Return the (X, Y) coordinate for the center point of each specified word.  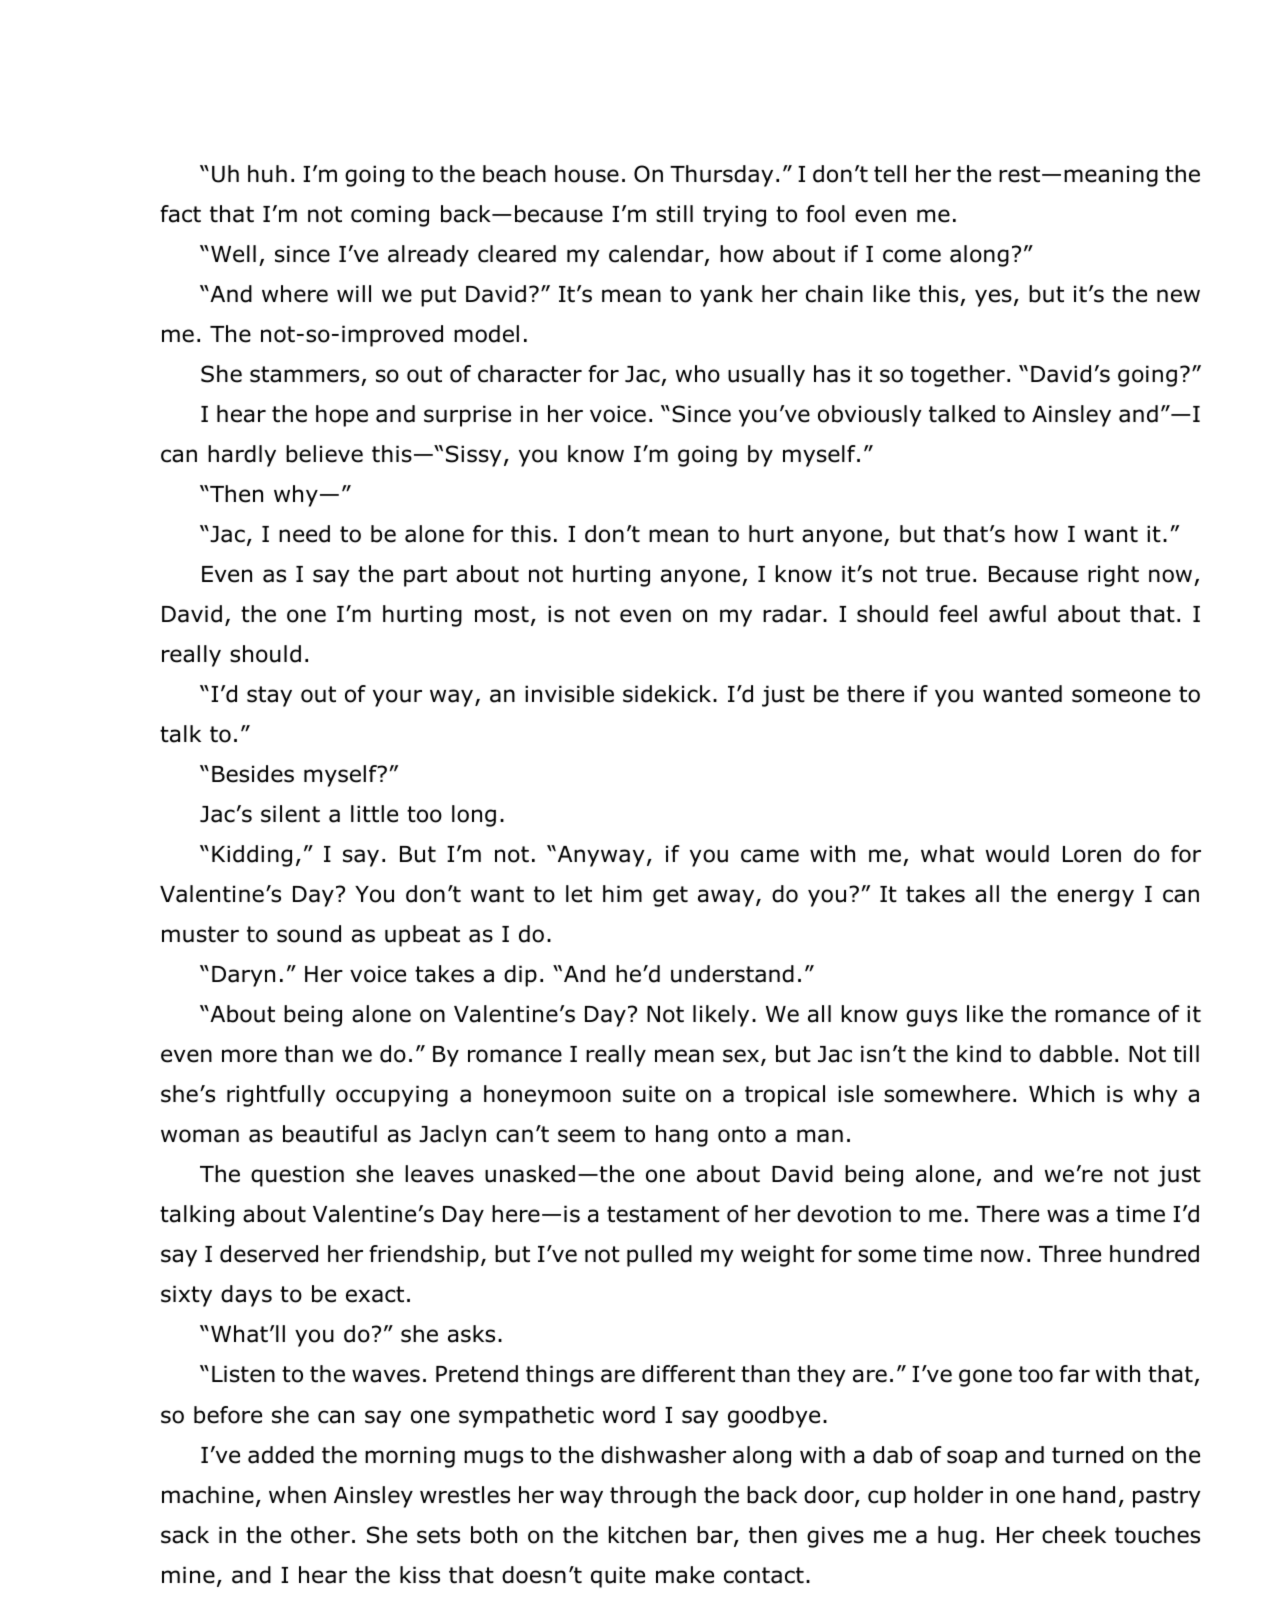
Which (1061, 1094)
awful (1017, 614)
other (320, 1535)
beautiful (330, 1134)
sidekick (667, 694)
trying (734, 216)
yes (993, 298)
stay (269, 696)
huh (267, 174)
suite (649, 1094)
